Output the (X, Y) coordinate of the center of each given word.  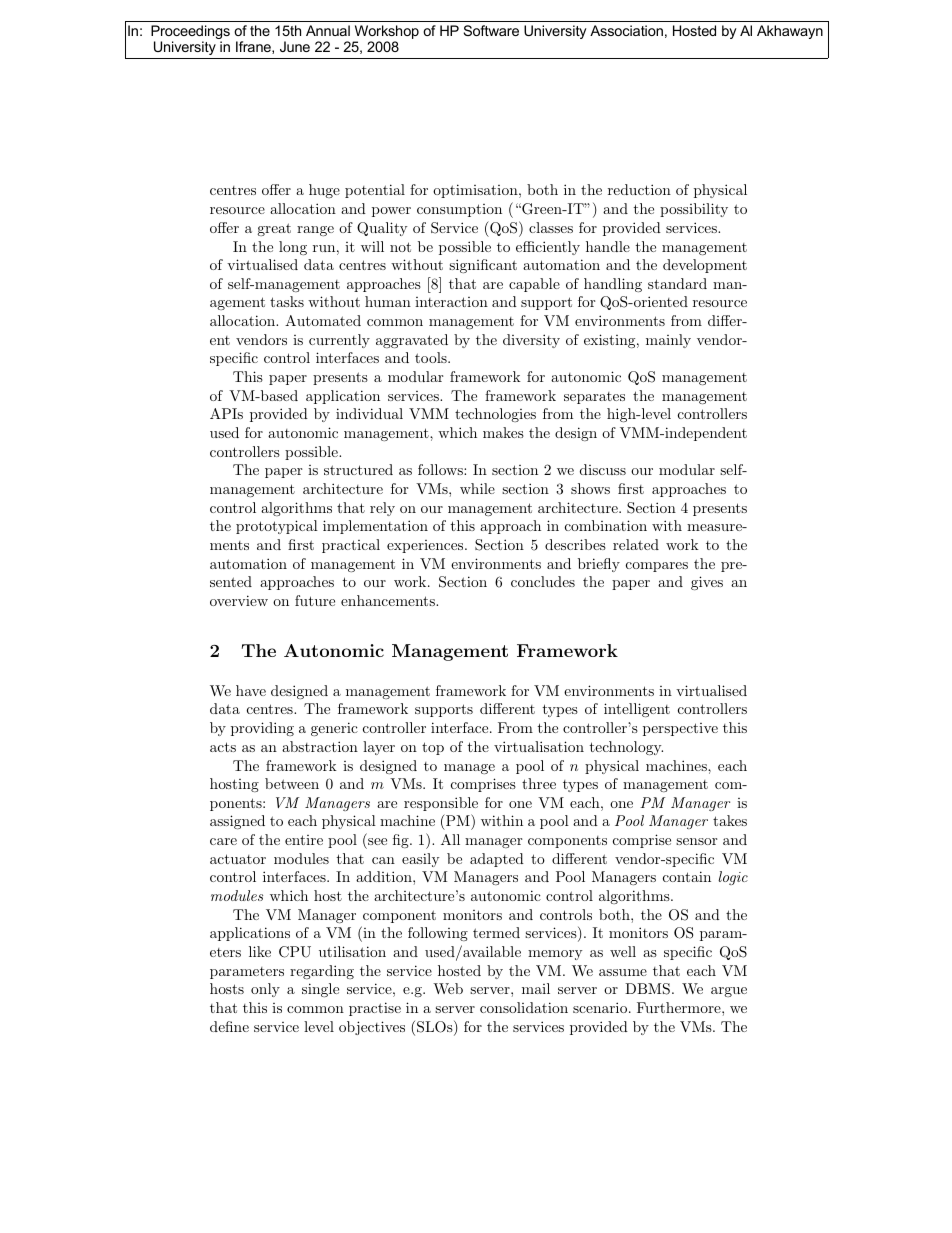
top (433, 748)
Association (626, 30)
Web (448, 988)
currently (339, 341)
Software (491, 30)
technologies (495, 415)
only (265, 990)
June (295, 46)
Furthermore (680, 1007)
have (251, 690)
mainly (668, 341)
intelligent (637, 710)
